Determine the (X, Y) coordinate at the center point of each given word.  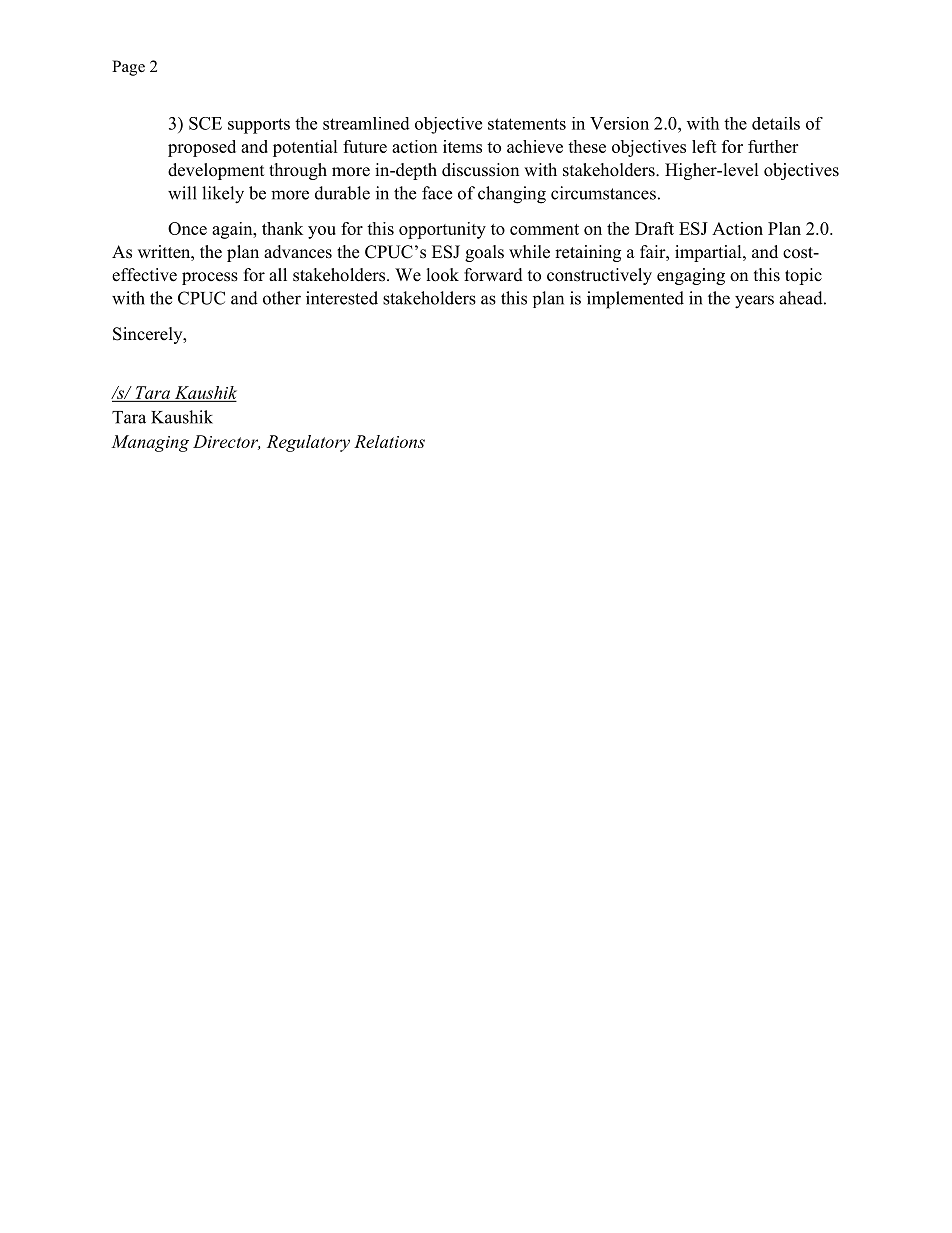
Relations (389, 441)
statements (527, 124)
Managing (150, 443)
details (776, 123)
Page (128, 68)
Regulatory (308, 443)
